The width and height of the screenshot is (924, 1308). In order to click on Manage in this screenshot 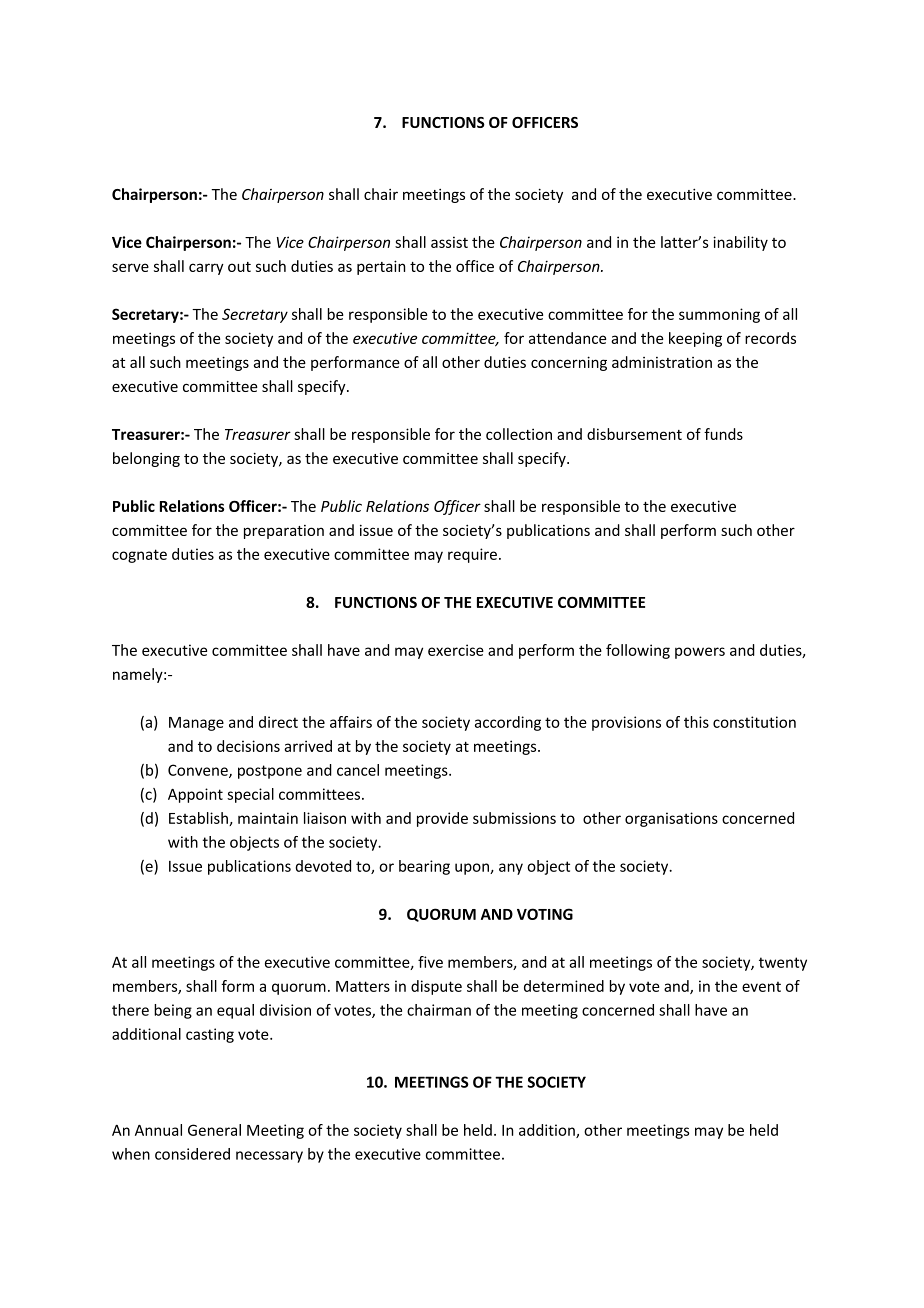, I will do `click(196, 724)`.
